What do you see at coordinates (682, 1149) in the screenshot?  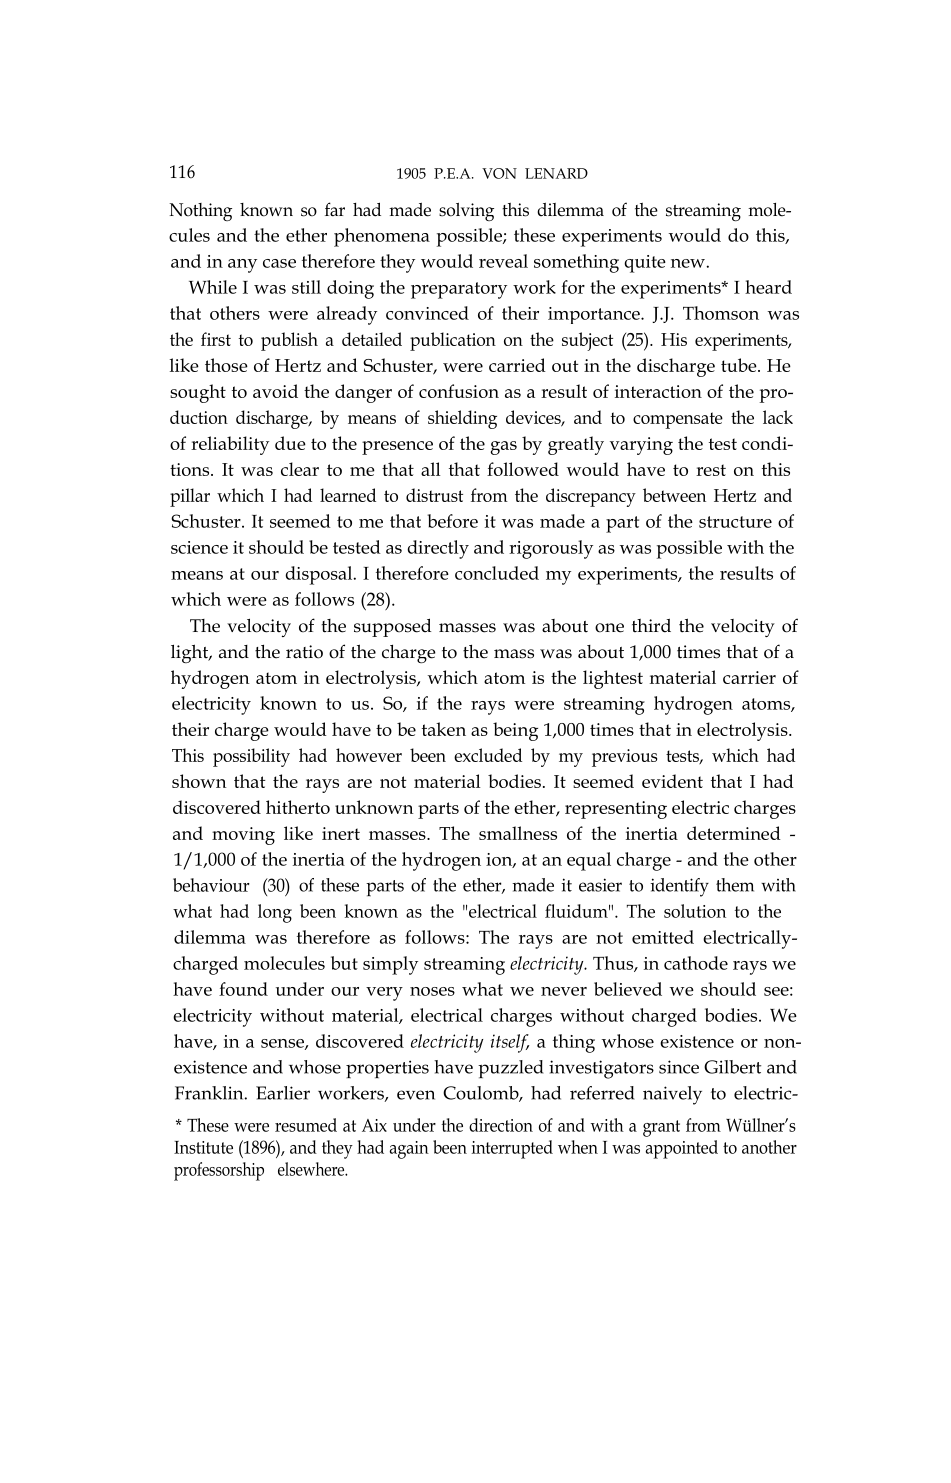 I see `appointed` at bounding box center [682, 1149].
